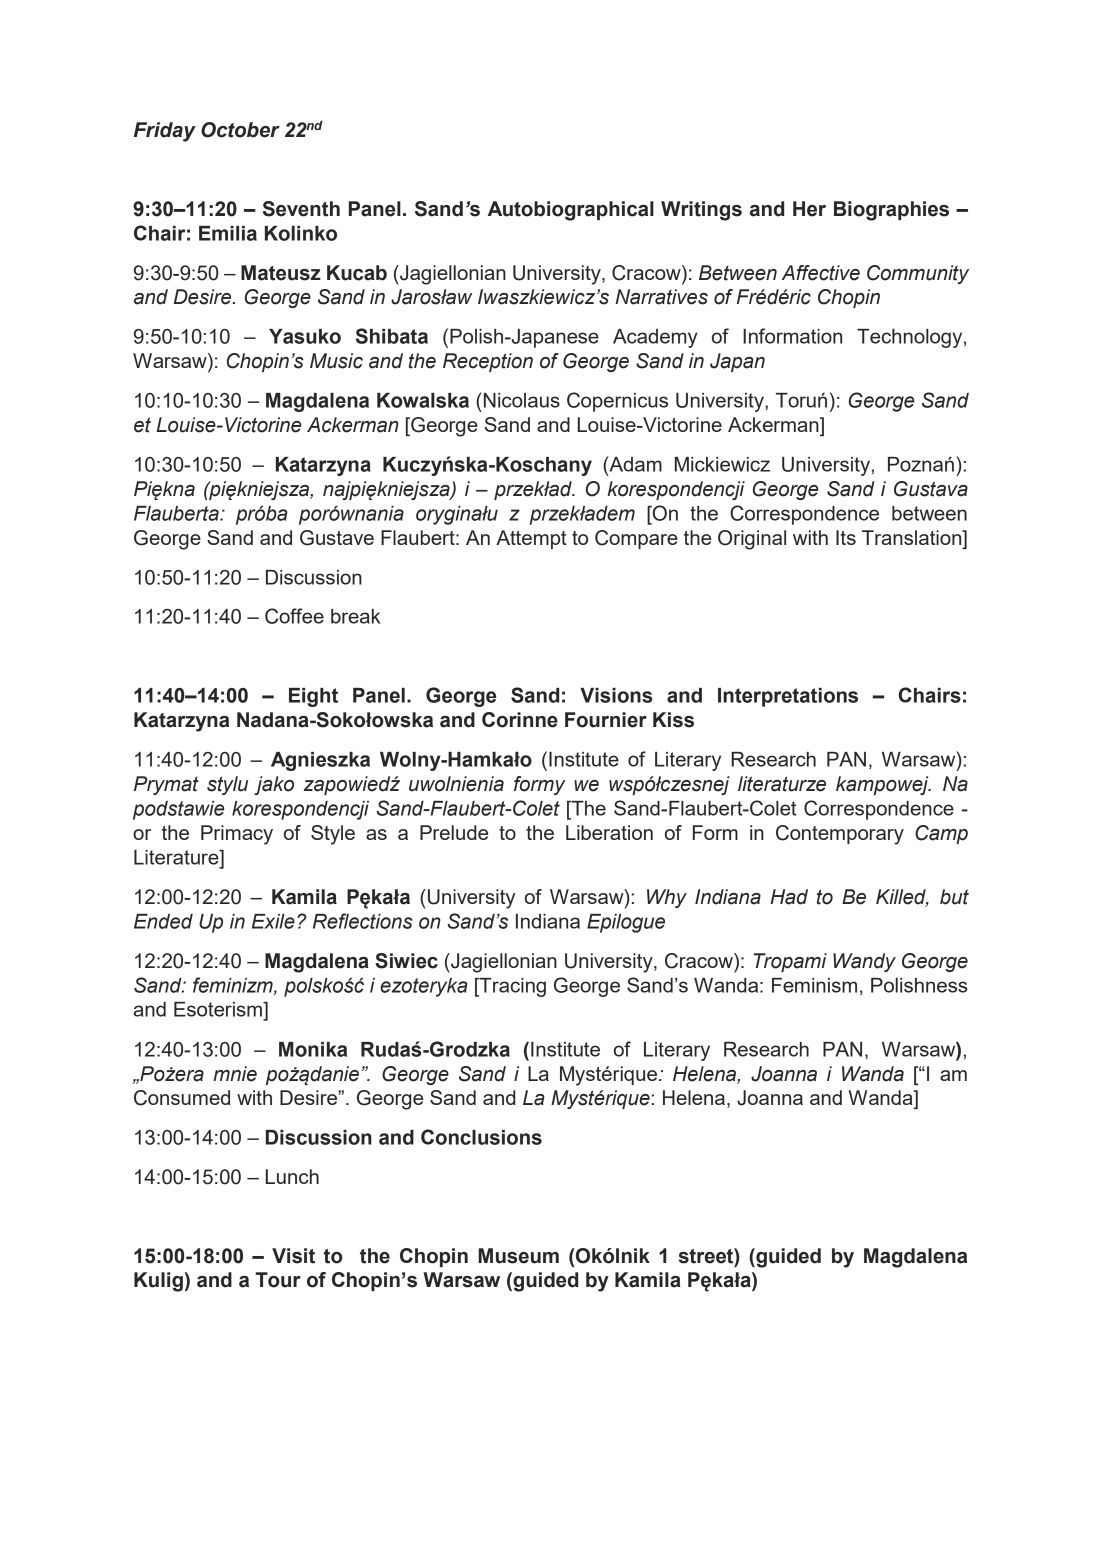  What do you see at coordinates (520, 720) in the screenshot?
I see `Corinne` at bounding box center [520, 720].
